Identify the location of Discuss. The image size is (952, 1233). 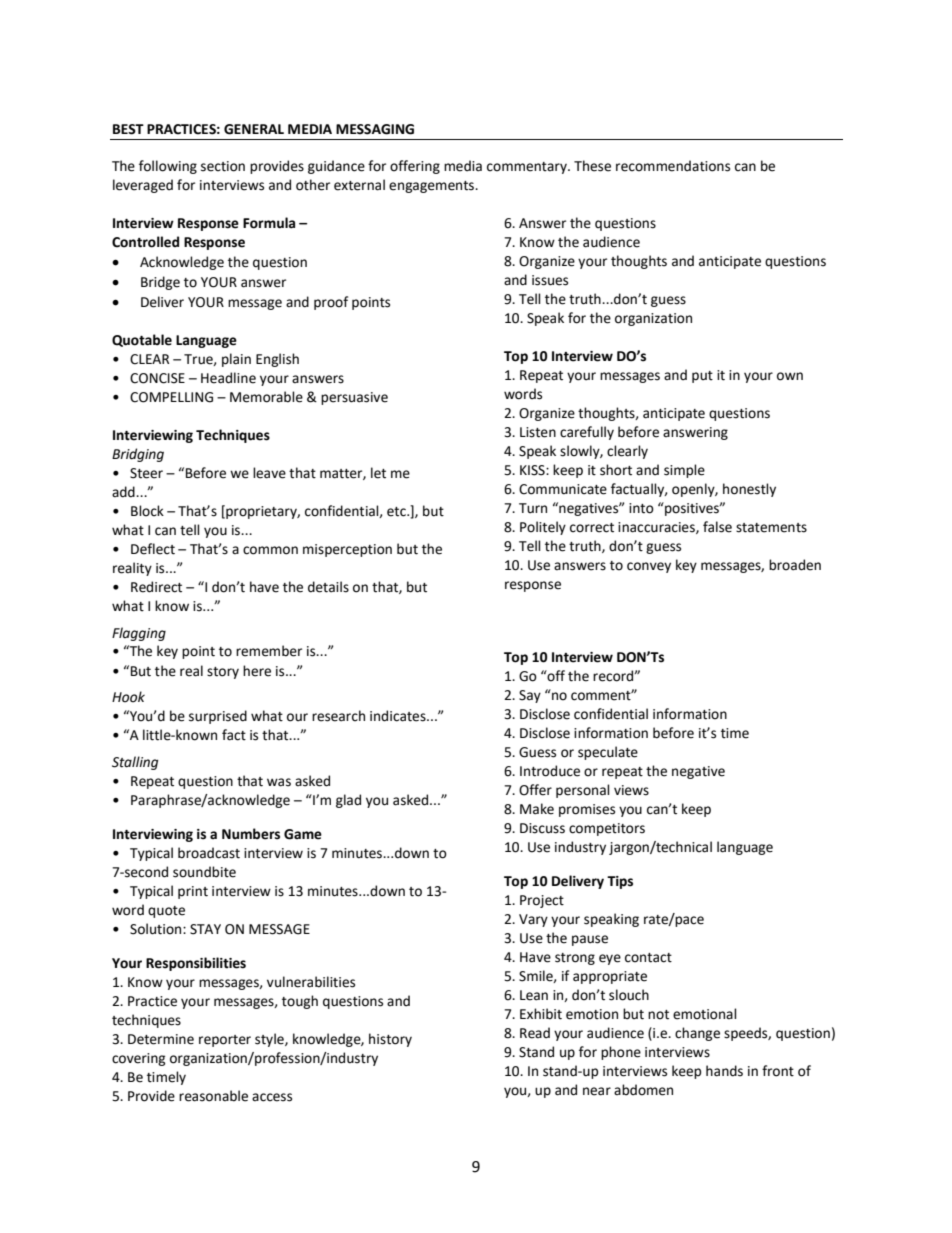
(542, 828).
